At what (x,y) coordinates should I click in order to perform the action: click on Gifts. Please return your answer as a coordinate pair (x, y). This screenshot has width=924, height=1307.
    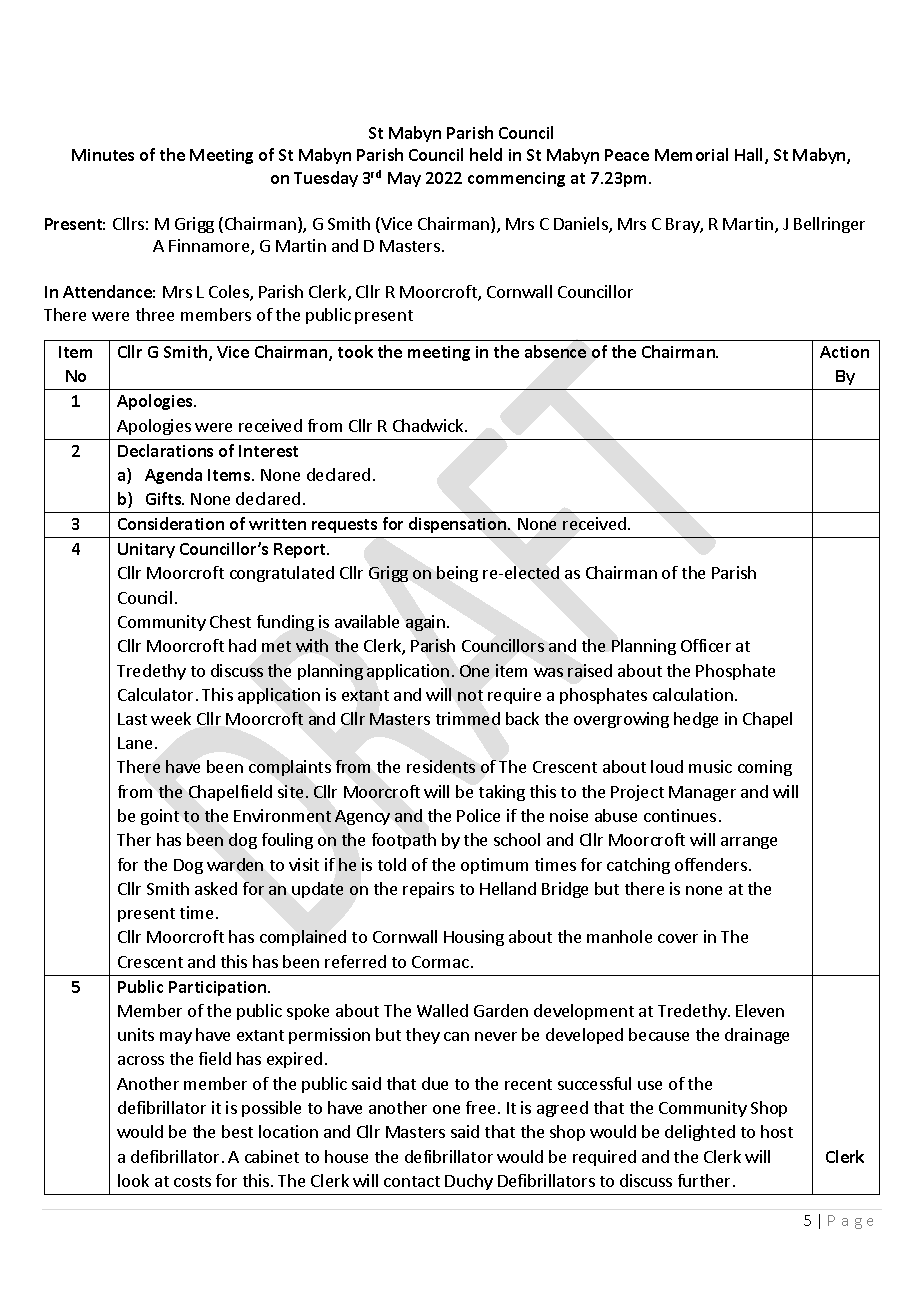
    Looking at the image, I should click on (164, 498).
